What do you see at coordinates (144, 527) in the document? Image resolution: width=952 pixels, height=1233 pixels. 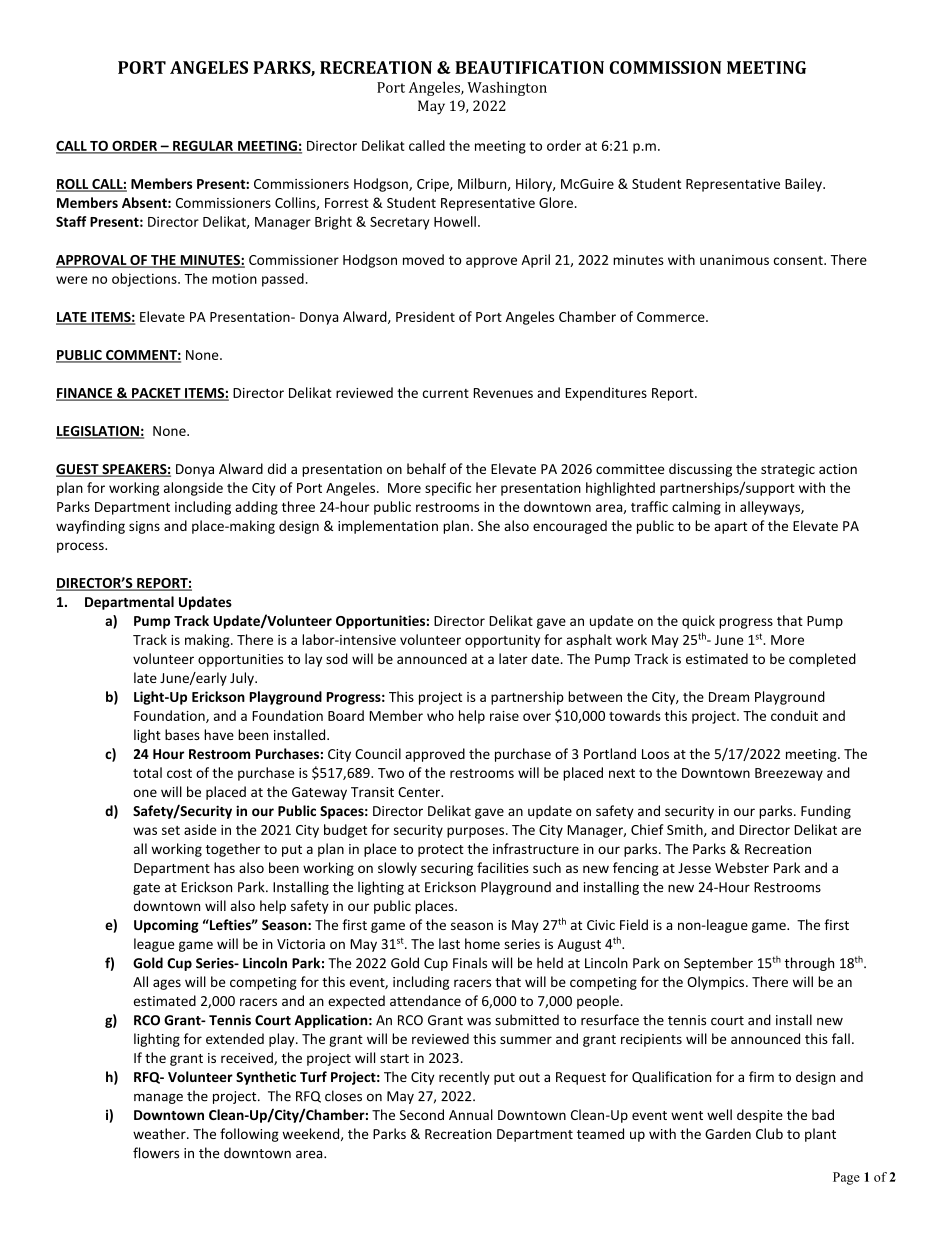 I see `signs` at bounding box center [144, 527].
